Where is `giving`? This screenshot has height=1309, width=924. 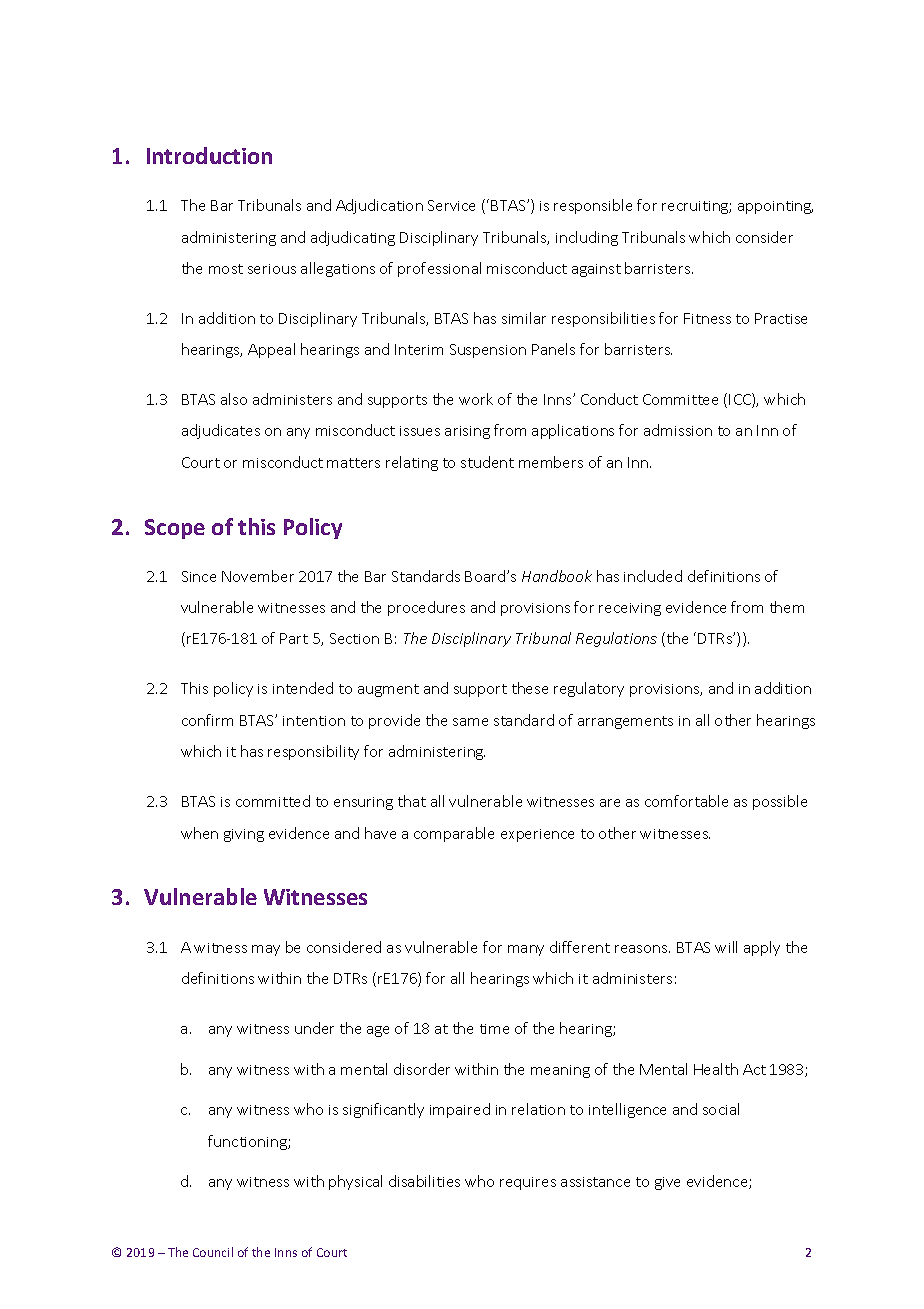
giving is located at coordinates (244, 835).
